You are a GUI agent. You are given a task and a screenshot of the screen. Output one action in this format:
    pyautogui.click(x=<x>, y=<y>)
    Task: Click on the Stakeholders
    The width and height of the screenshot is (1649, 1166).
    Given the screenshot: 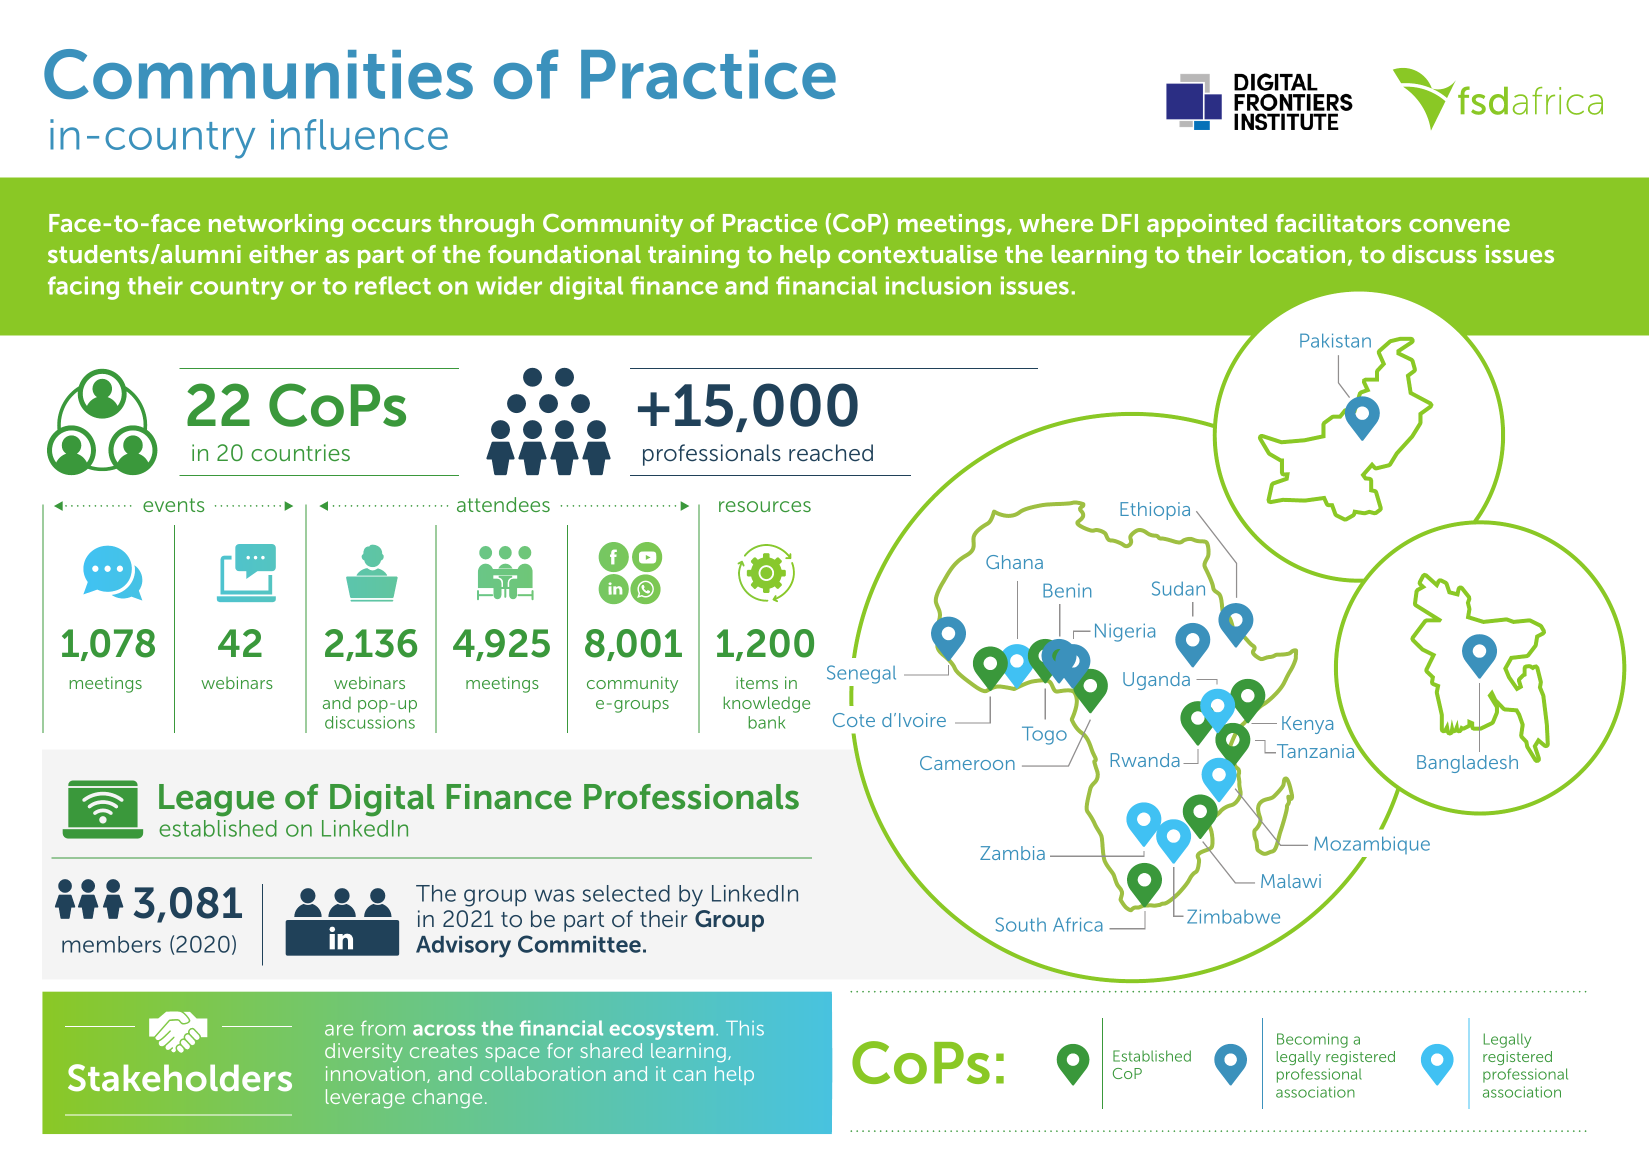 What is the action you would take?
    pyautogui.click(x=180, y=1078)
